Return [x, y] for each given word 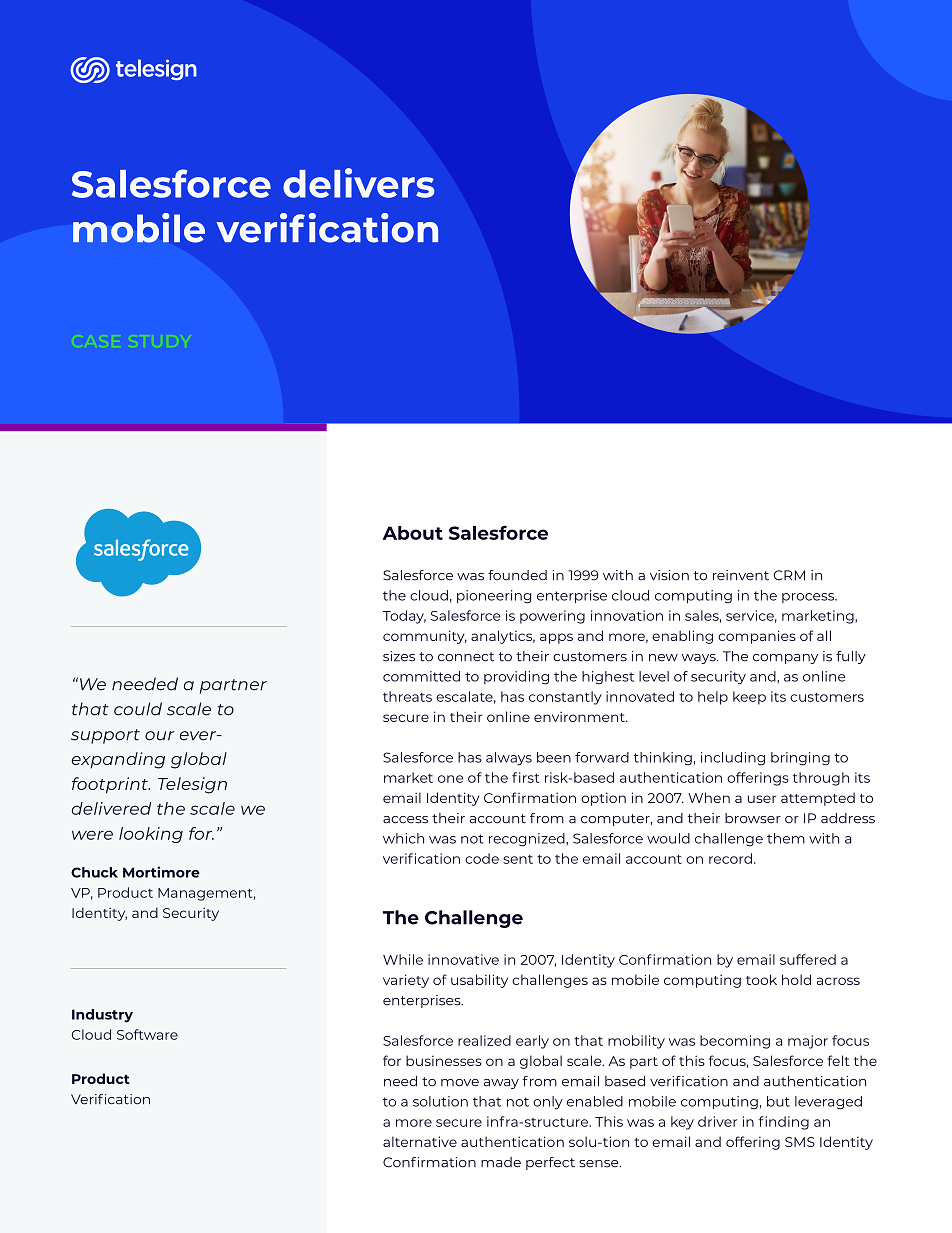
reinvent [741, 575]
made [501, 1162]
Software [147, 1034]
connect [466, 657]
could [138, 709]
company [785, 659]
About [413, 533]
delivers [359, 183]
